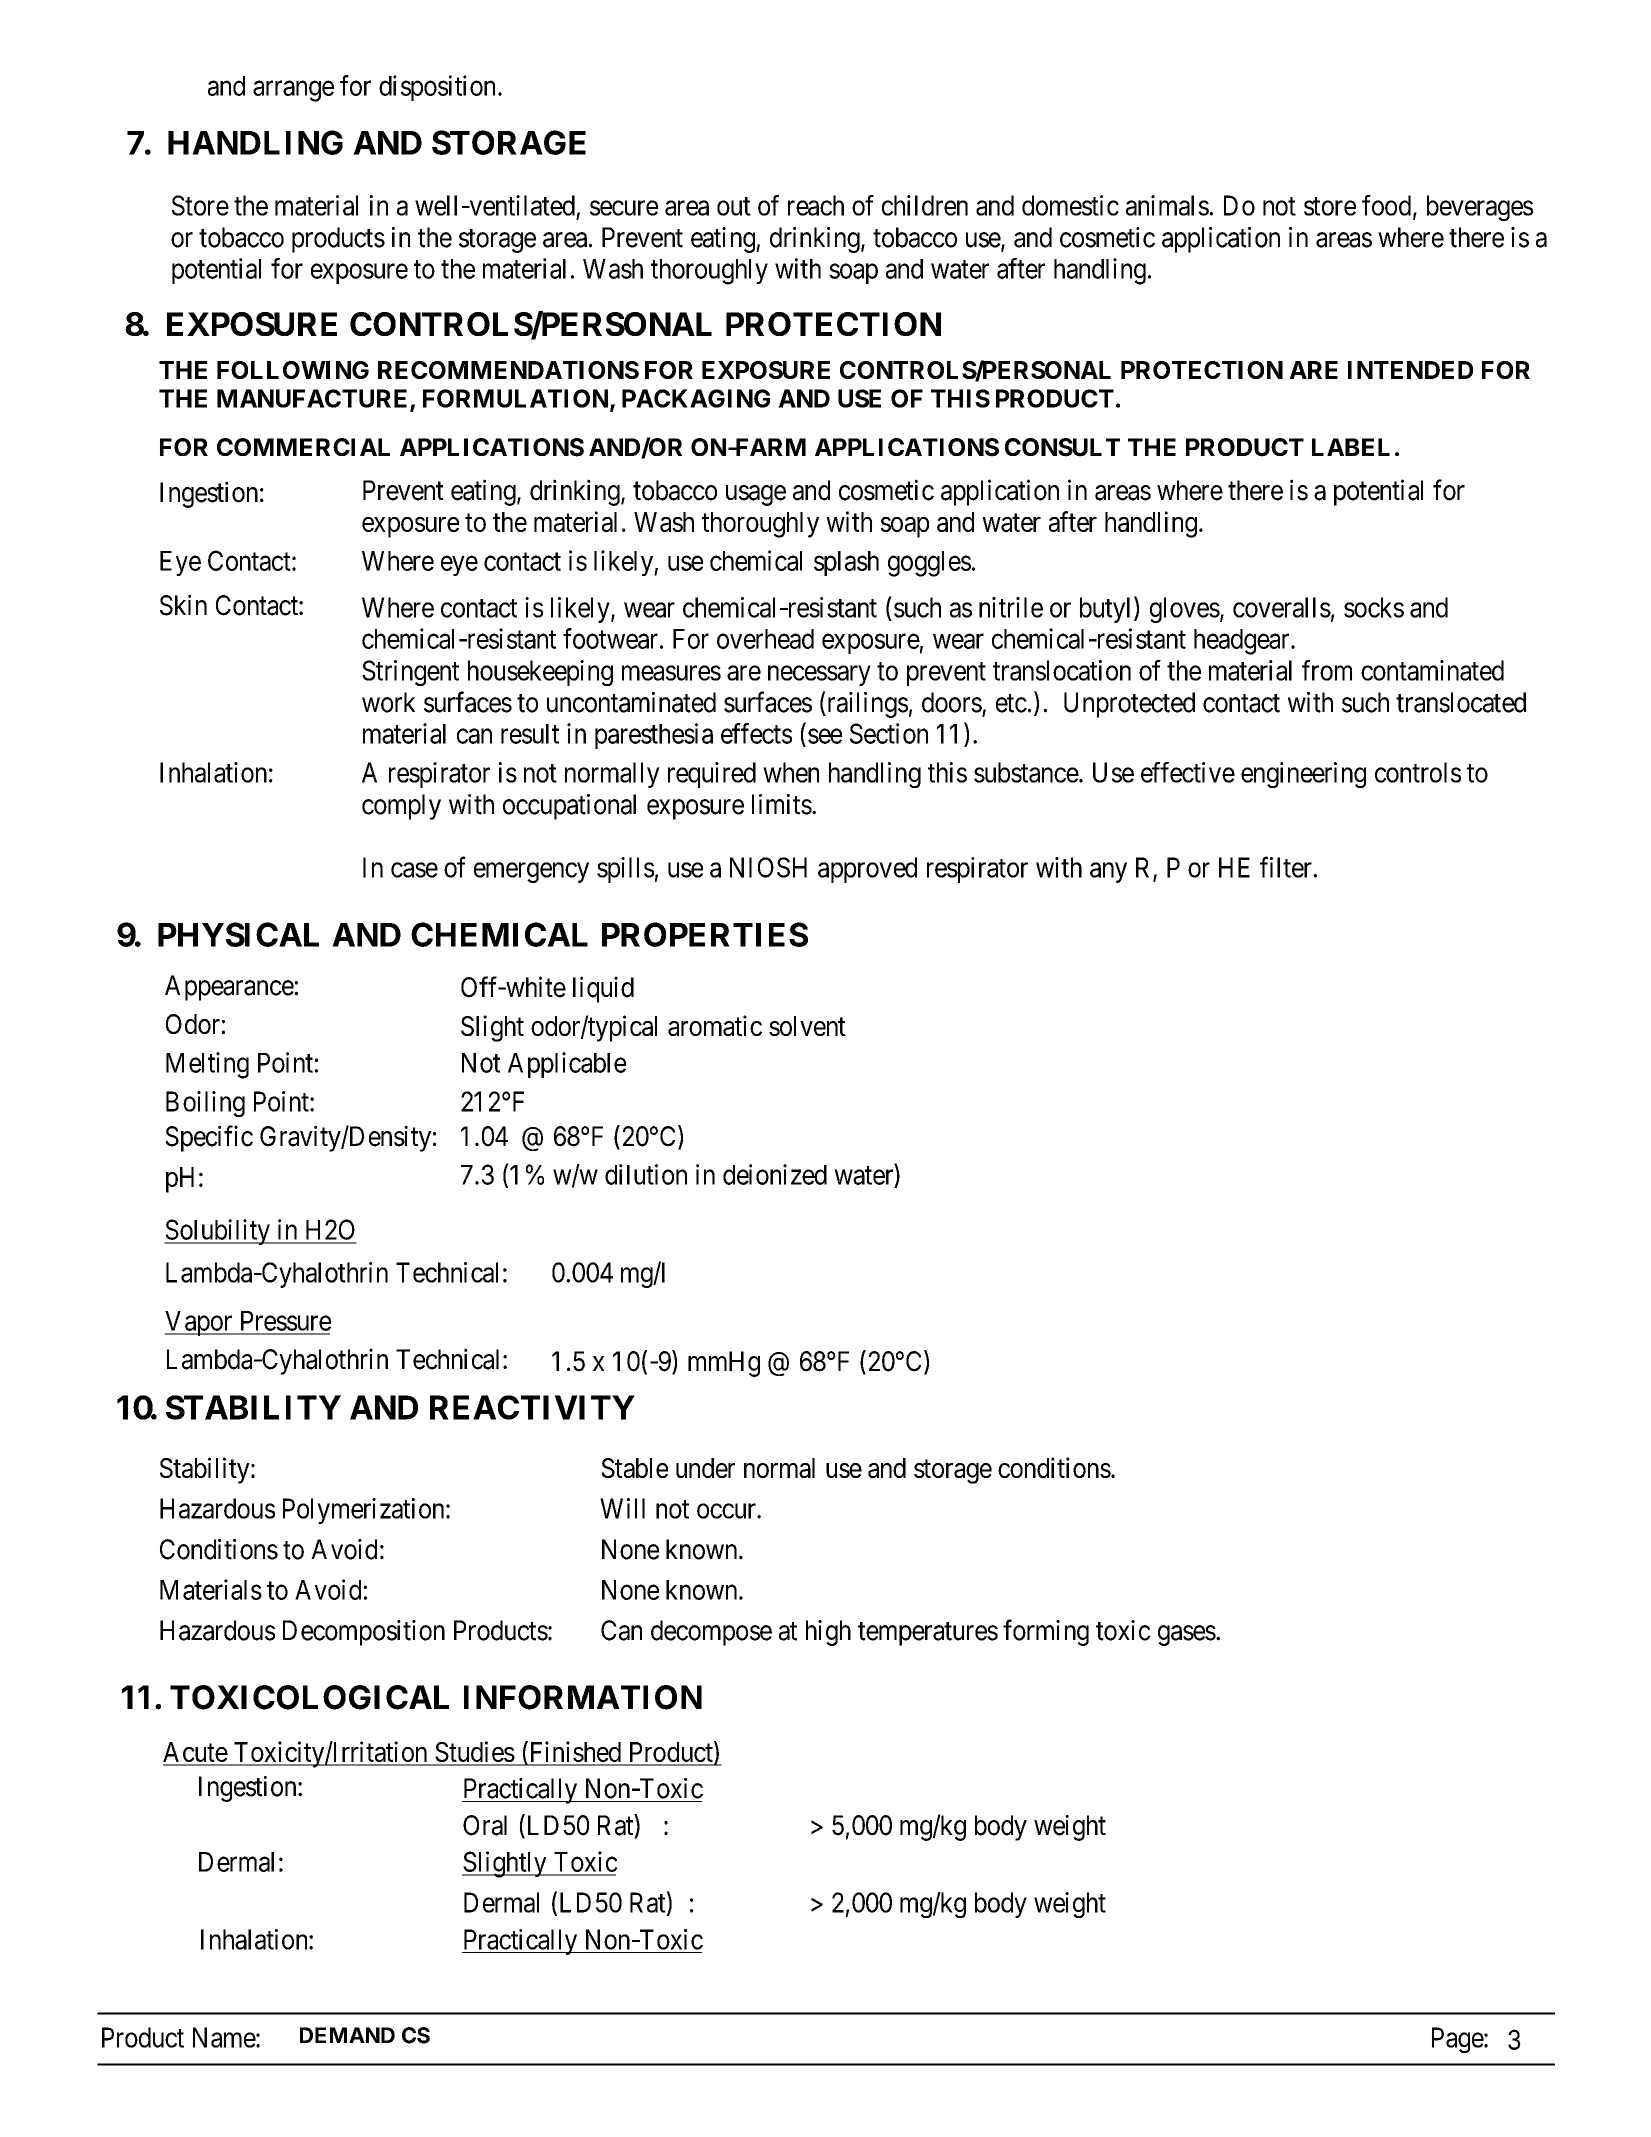  I want to click on DEMAND, so click(347, 2035).
